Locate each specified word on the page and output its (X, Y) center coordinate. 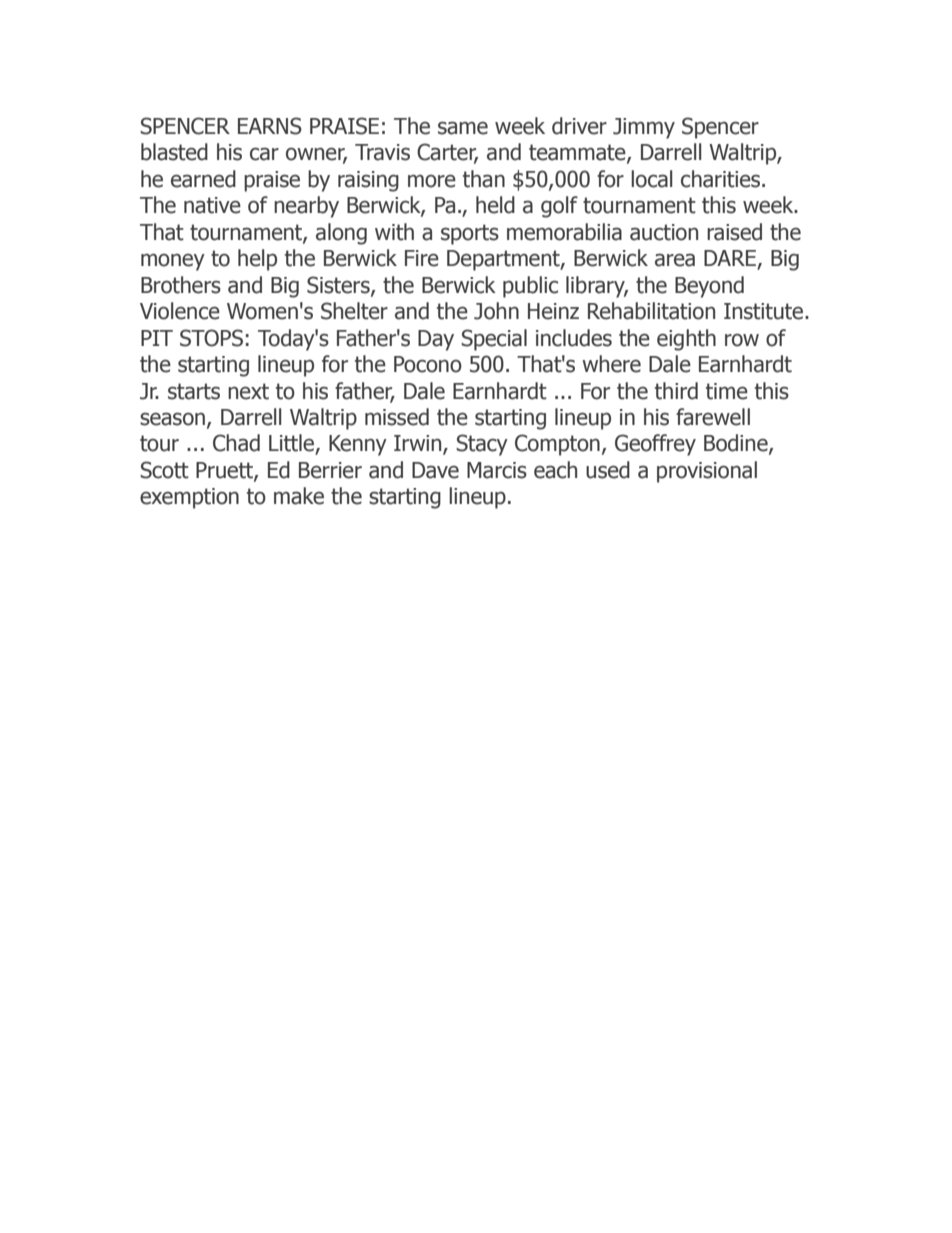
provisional (707, 472)
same (463, 128)
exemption (189, 498)
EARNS (270, 126)
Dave (435, 470)
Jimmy (644, 128)
